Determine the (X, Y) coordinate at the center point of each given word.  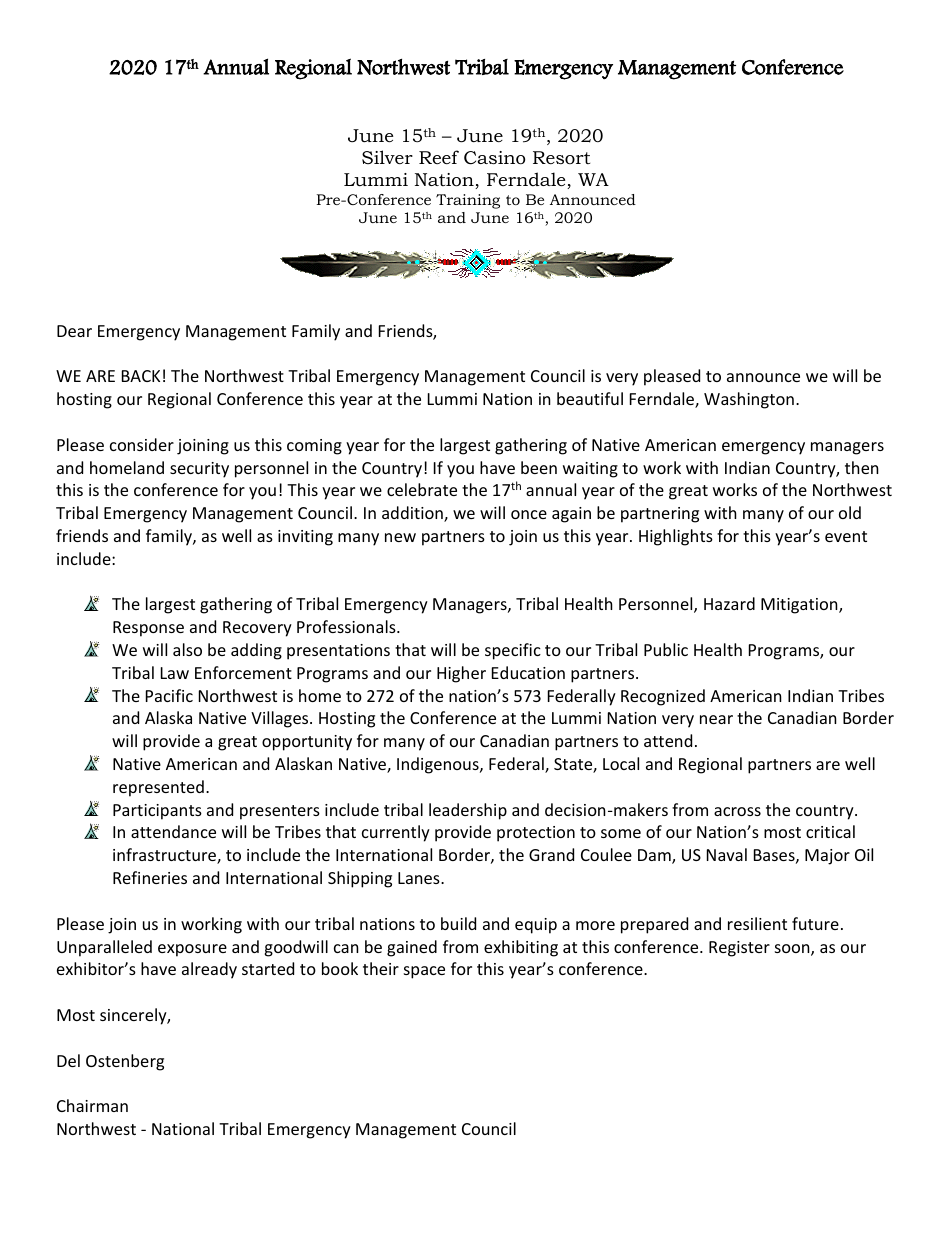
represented (158, 788)
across (737, 811)
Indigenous (439, 765)
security (199, 470)
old (850, 512)
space (424, 972)
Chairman (92, 1105)
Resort (561, 157)
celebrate (422, 489)
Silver (387, 157)
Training (468, 201)
